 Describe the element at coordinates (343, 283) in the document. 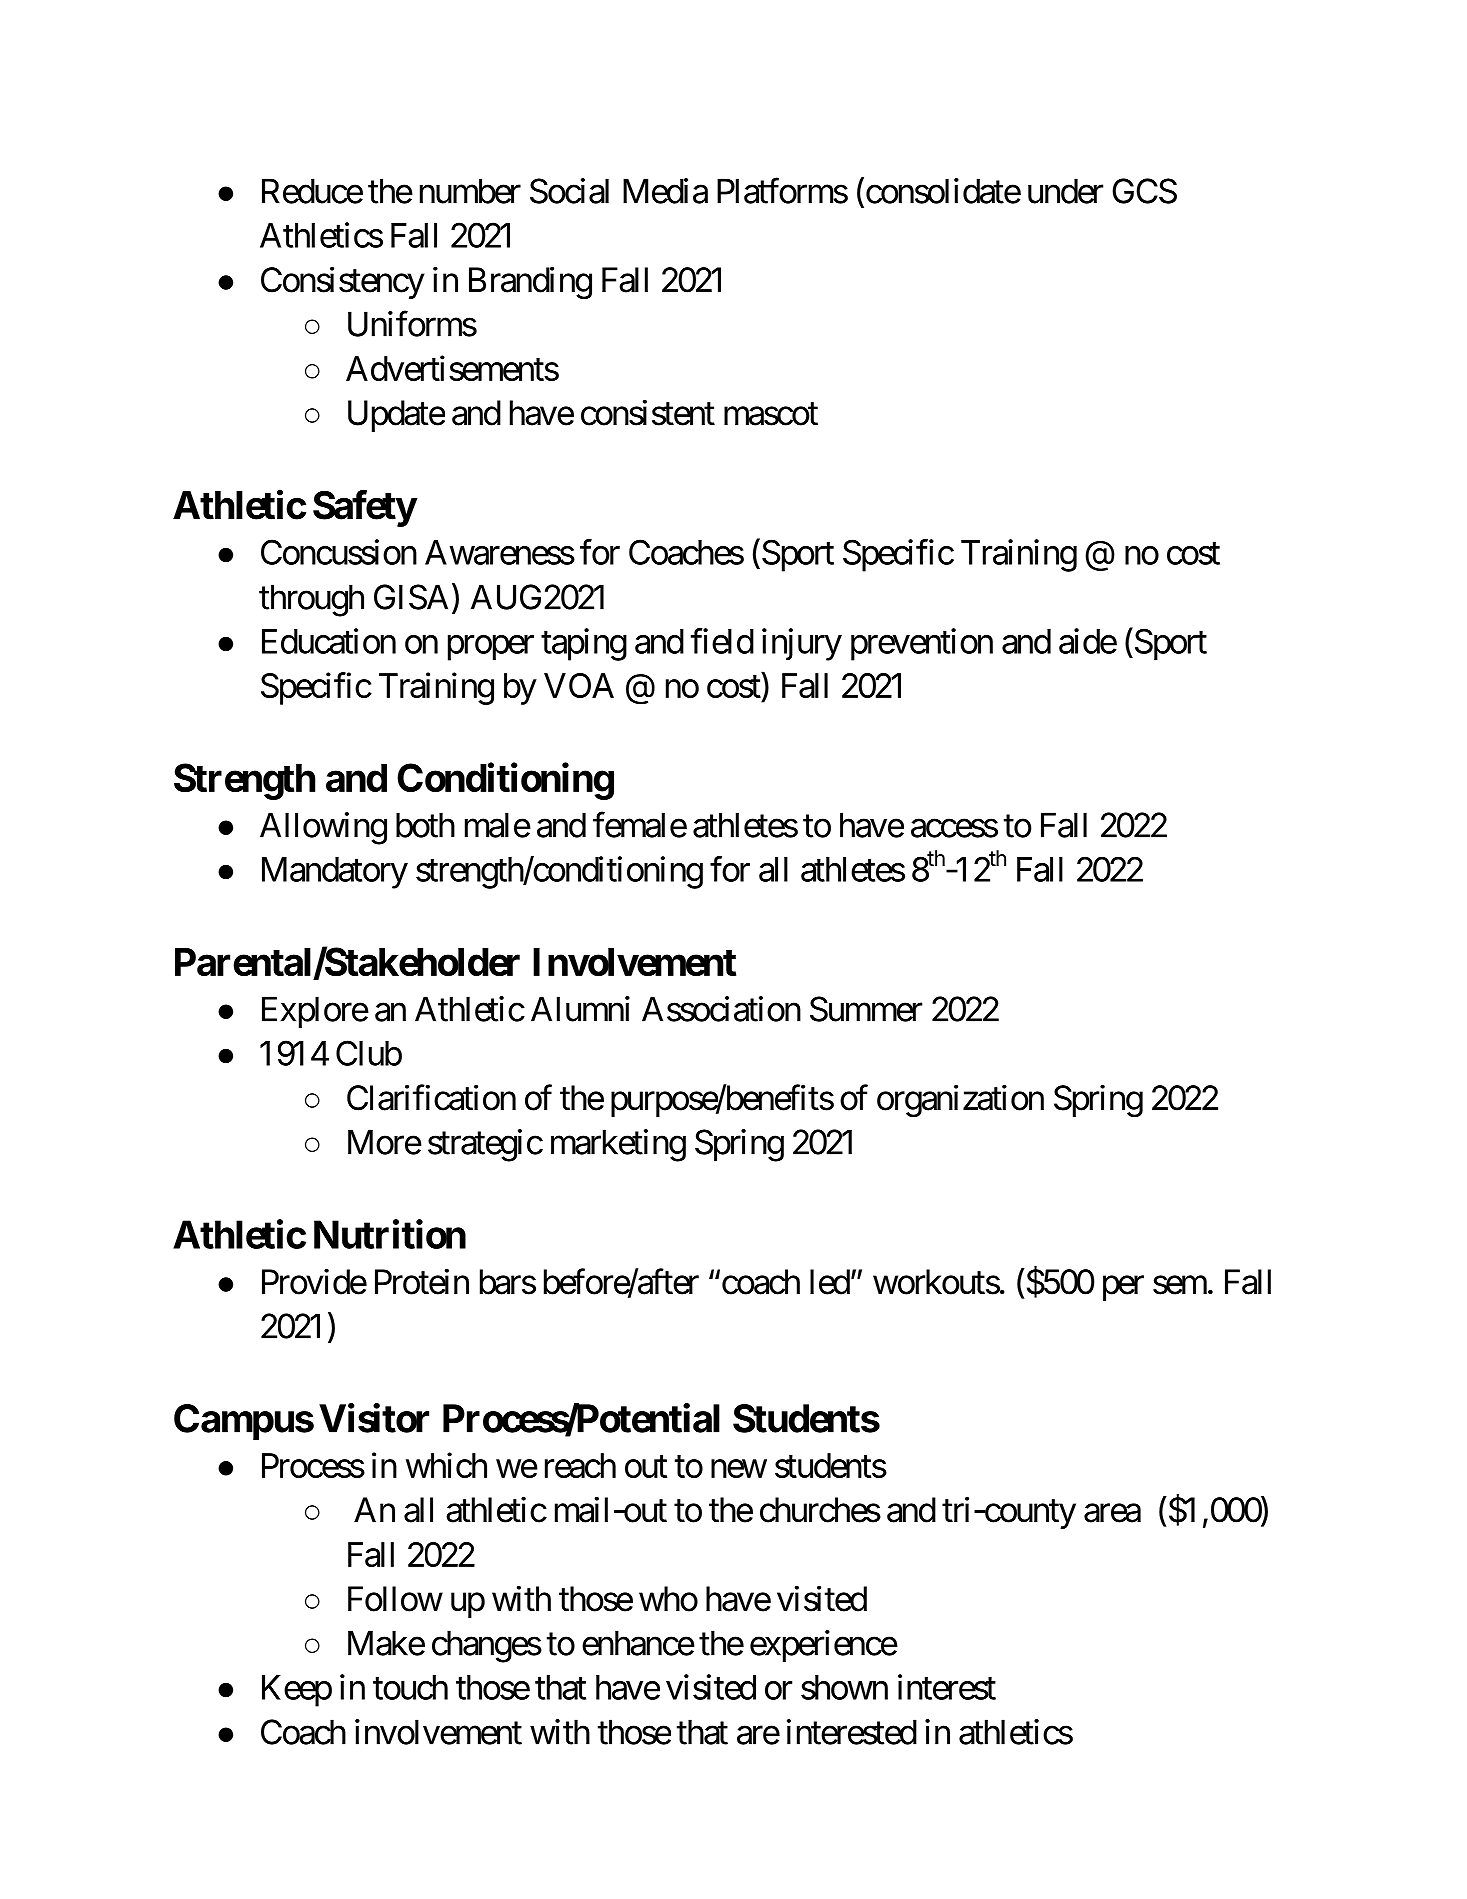

I see `Consistency` at that location.
